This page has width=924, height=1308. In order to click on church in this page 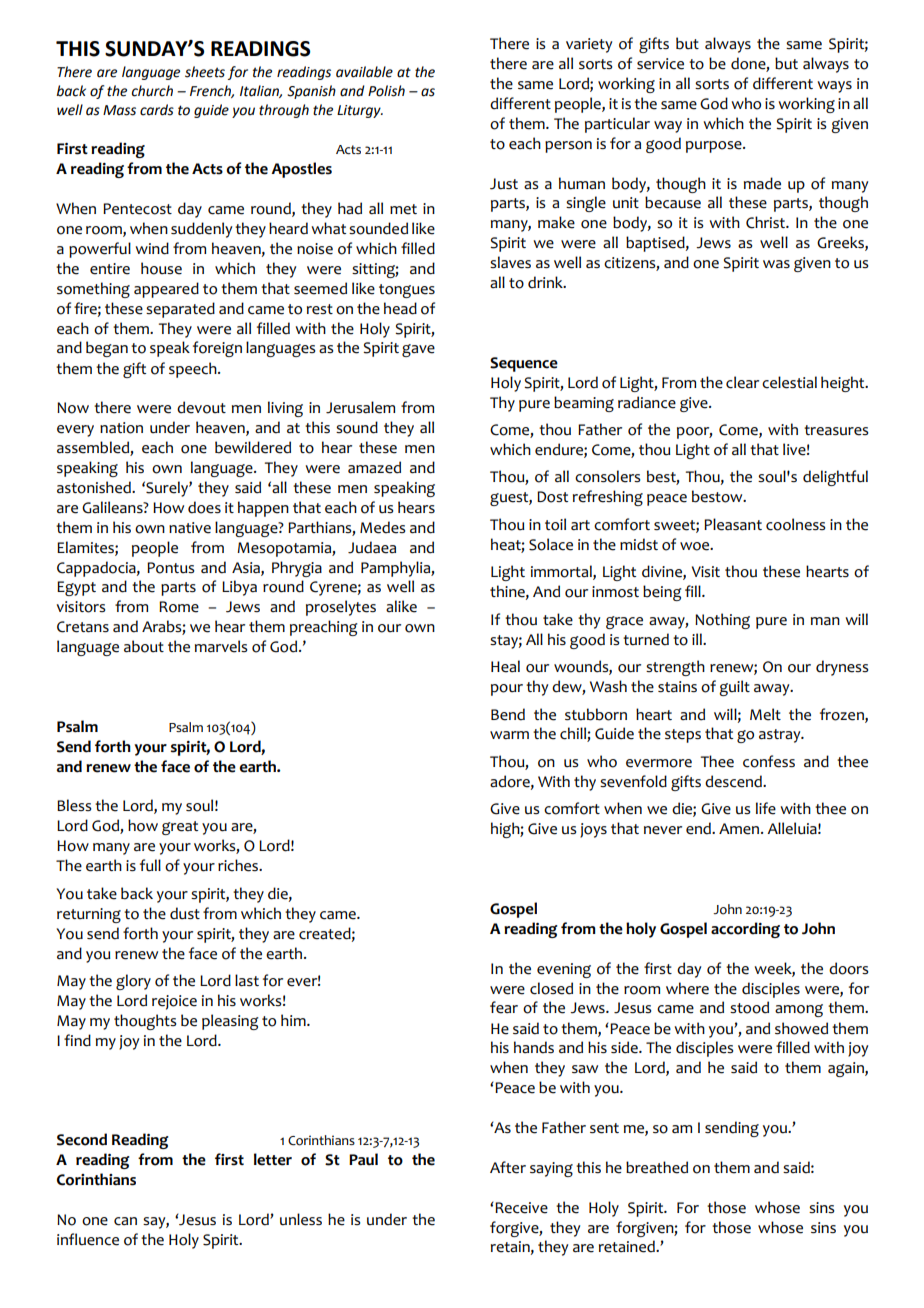, I will do `click(152, 91)`.
